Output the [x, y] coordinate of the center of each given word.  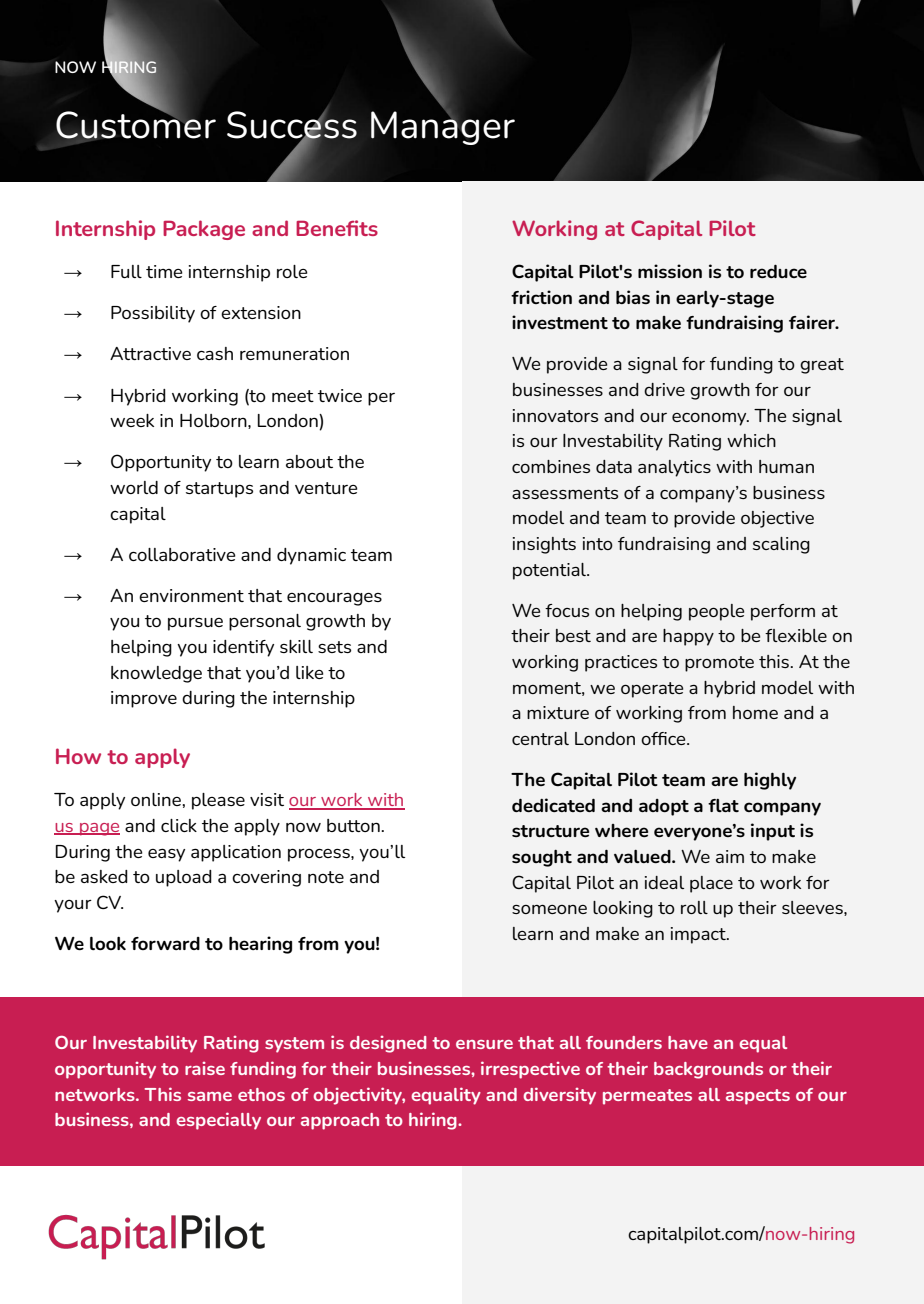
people [716, 612]
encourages [334, 599]
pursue [195, 624]
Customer [136, 124]
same [210, 1096]
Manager [443, 126]
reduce [778, 271]
